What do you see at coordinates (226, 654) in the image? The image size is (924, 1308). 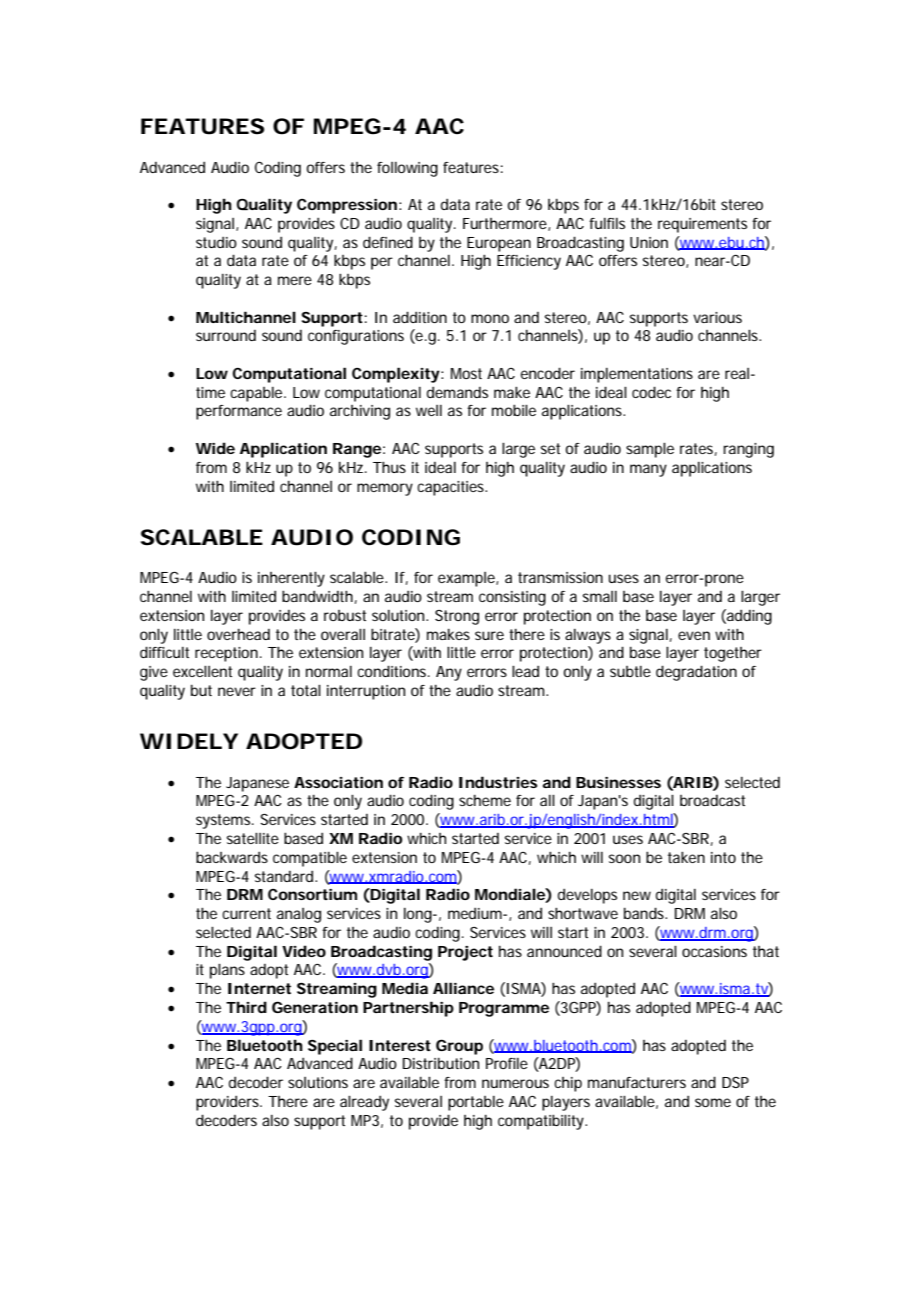 I see `reception` at bounding box center [226, 654].
